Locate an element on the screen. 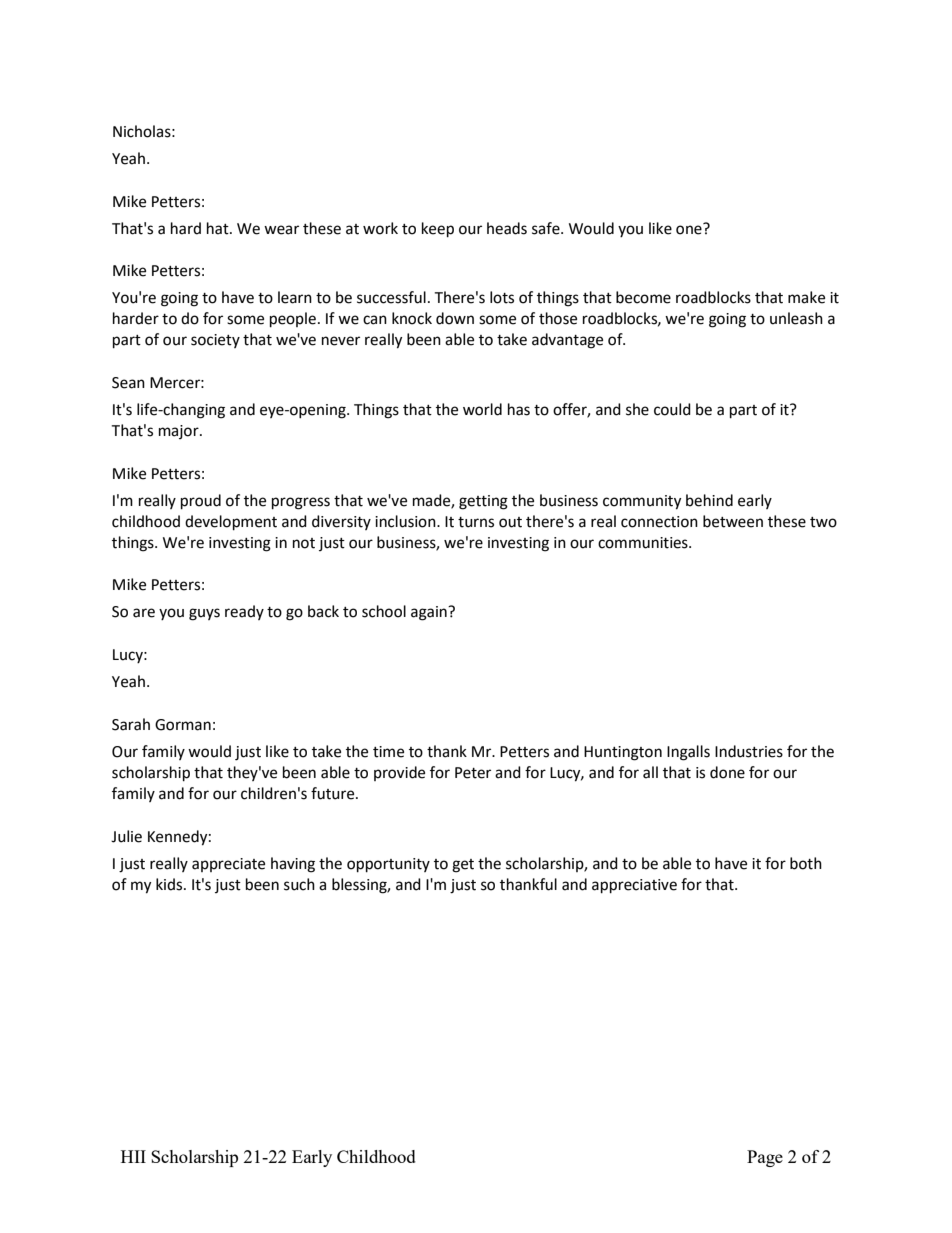  appreciative is located at coordinates (634, 886).
